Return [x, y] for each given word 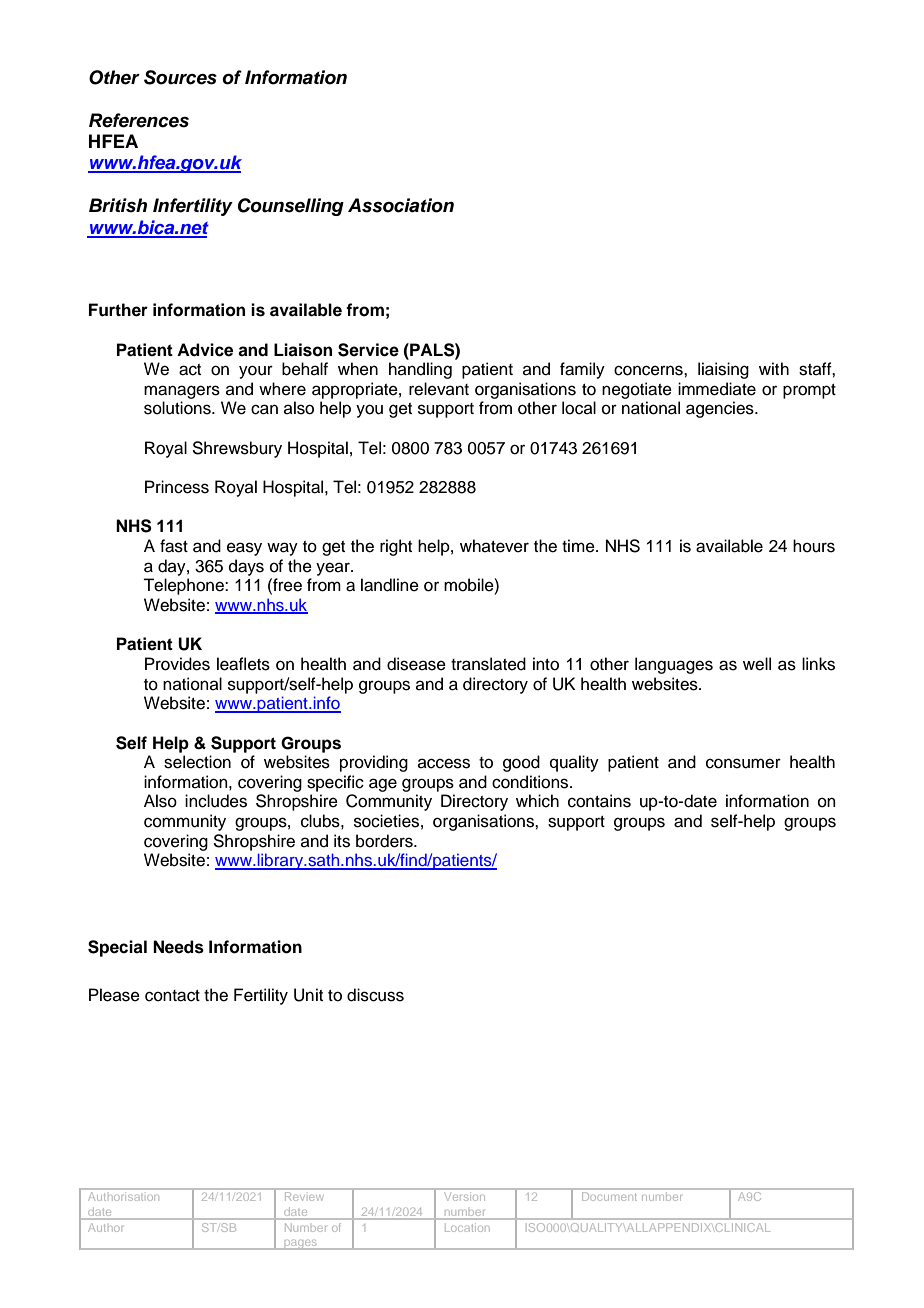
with [774, 368]
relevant [439, 389]
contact [172, 996]
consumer [743, 763]
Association [401, 205]
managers [182, 392]
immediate [717, 389]
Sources [180, 77]
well [757, 664]
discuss [375, 995]
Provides [177, 664]
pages [301, 1245]
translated [488, 664]
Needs [178, 947]
